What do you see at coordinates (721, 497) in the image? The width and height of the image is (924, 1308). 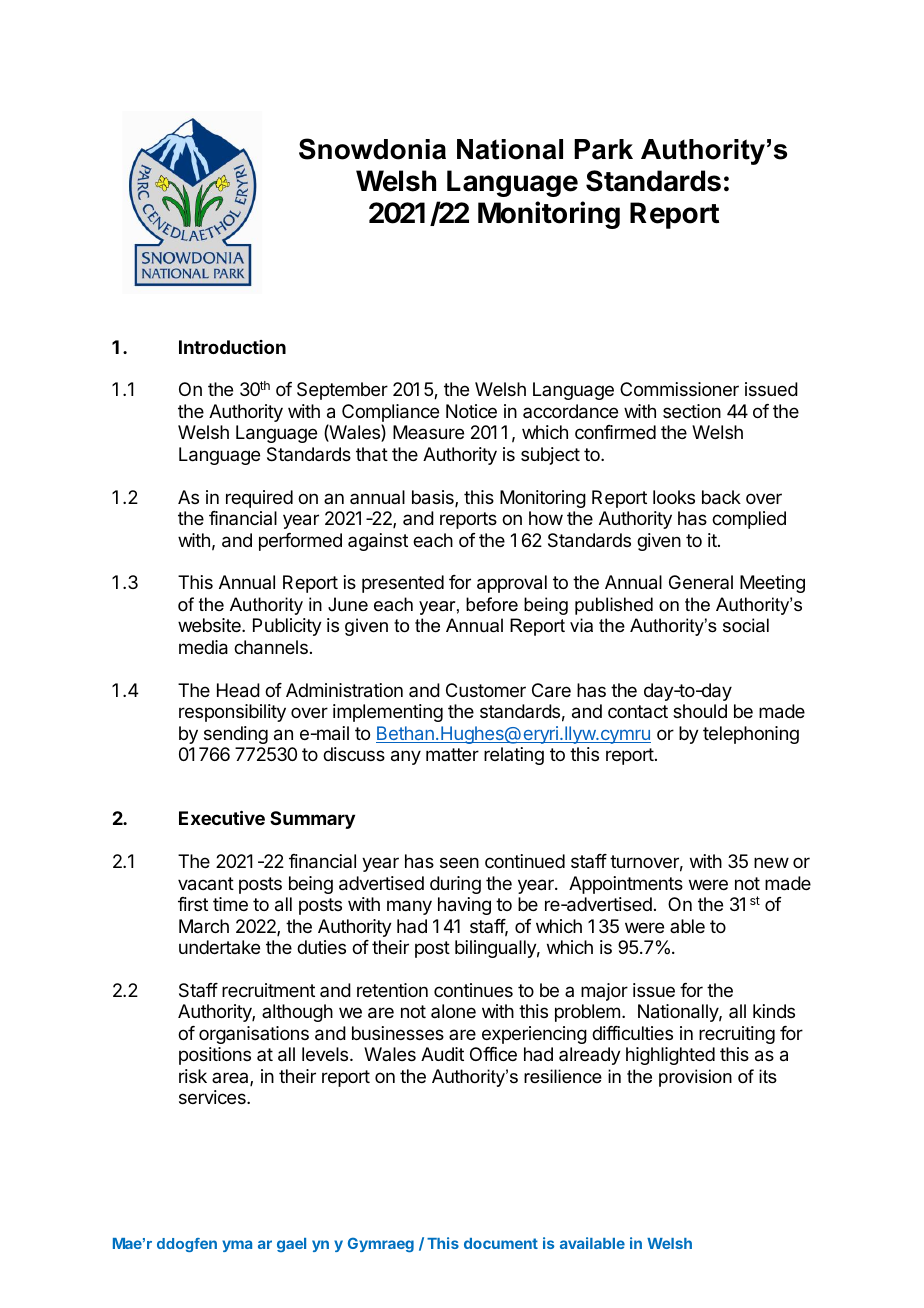 I see `back` at bounding box center [721, 497].
